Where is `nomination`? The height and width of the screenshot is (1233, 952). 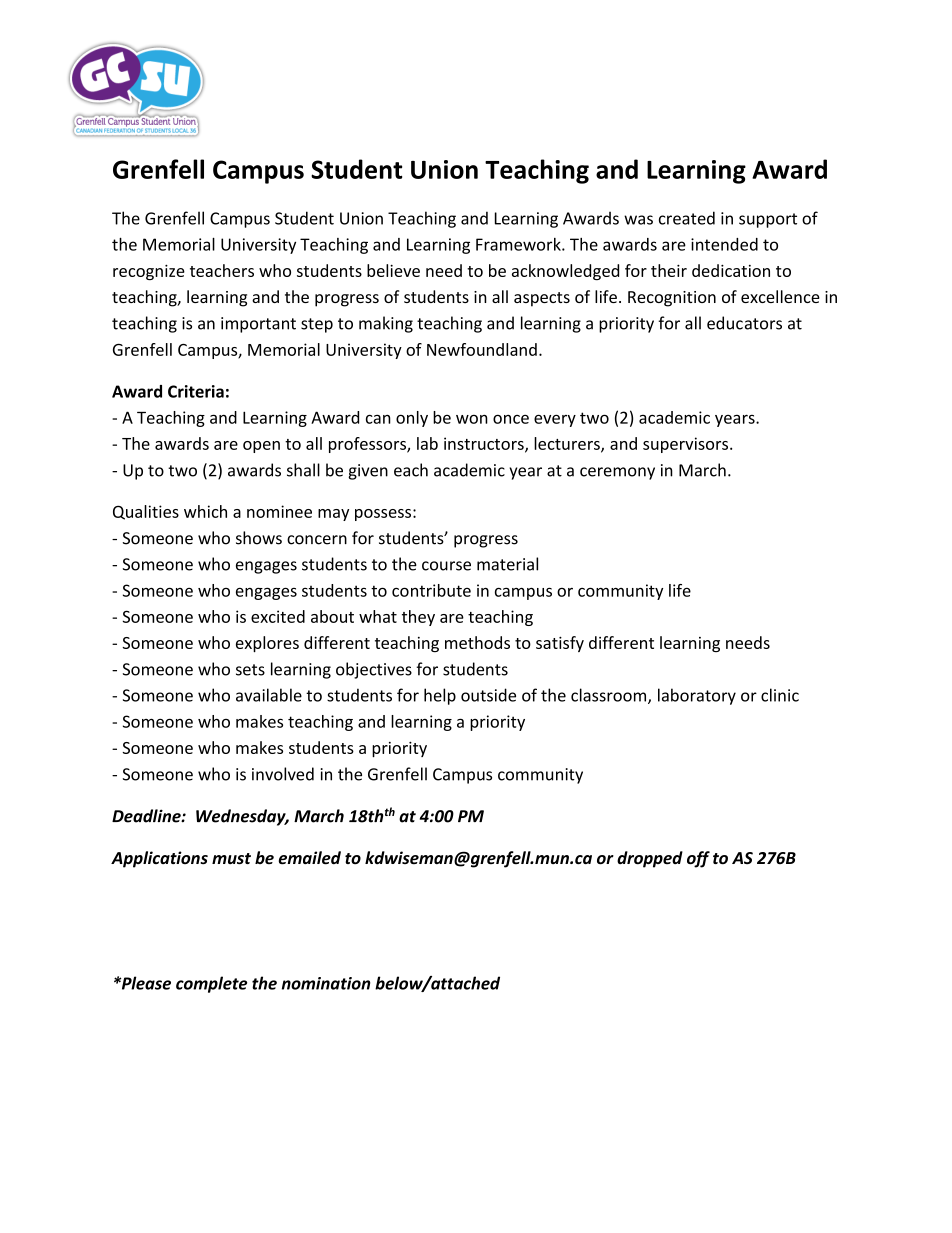
nomination is located at coordinates (326, 983).
